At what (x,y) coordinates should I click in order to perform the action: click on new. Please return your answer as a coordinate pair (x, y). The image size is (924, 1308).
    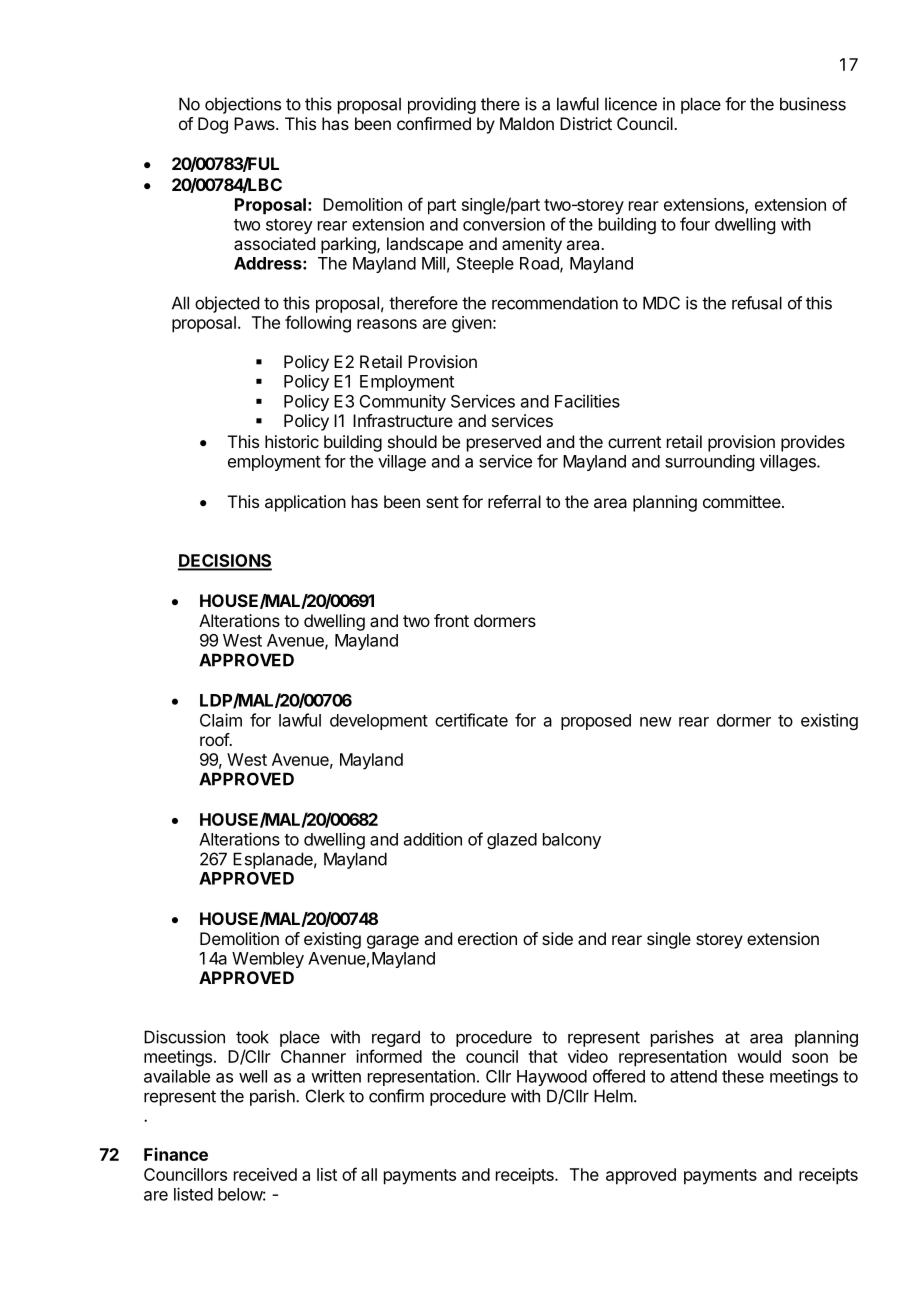
    Looking at the image, I should click on (656, 722).
